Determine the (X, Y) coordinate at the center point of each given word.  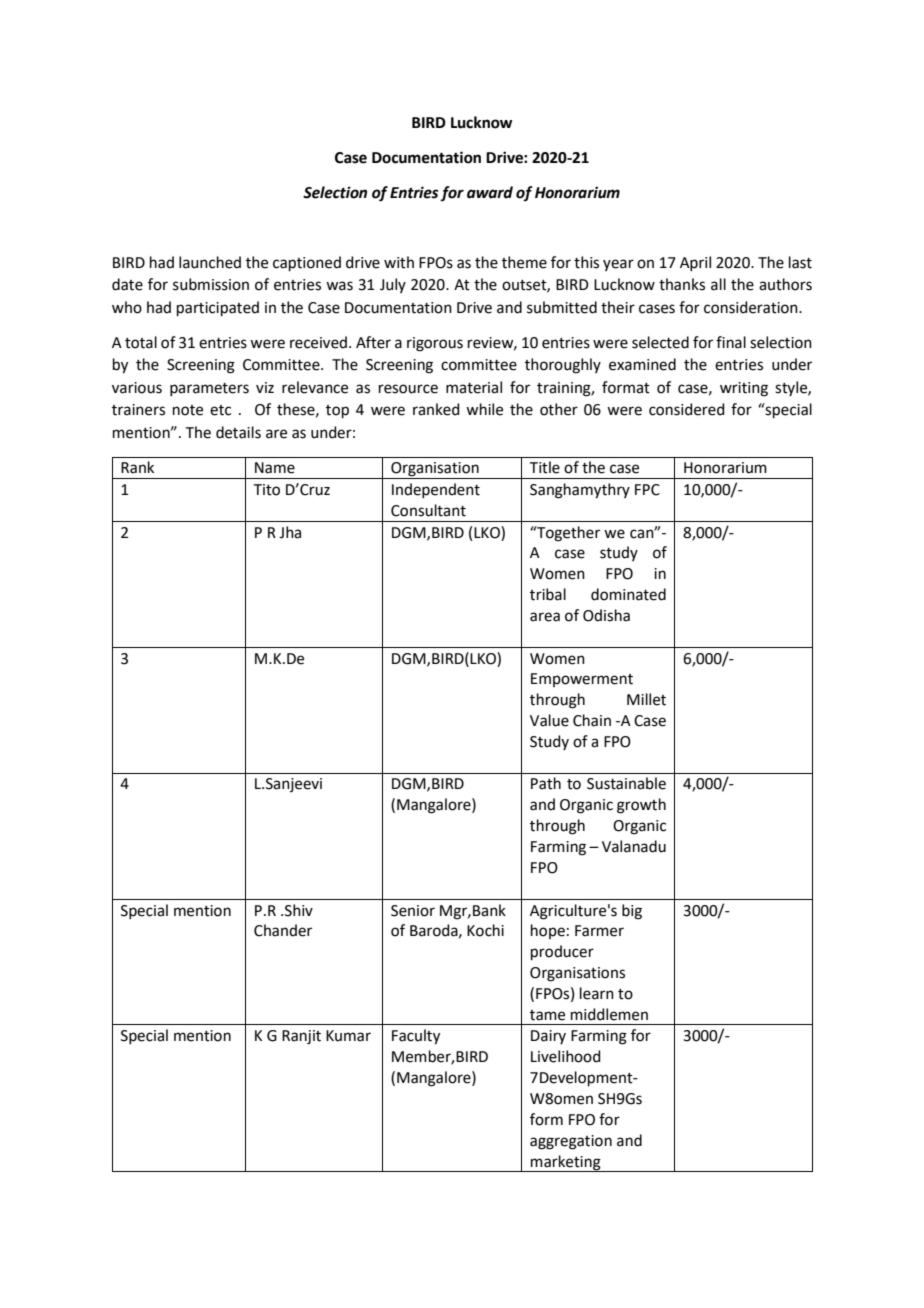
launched (210, 262)
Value (549, 720)
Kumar (348, 1036)
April (695, 263)
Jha (290, 532)
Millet (646, 699)
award (490, 192)
